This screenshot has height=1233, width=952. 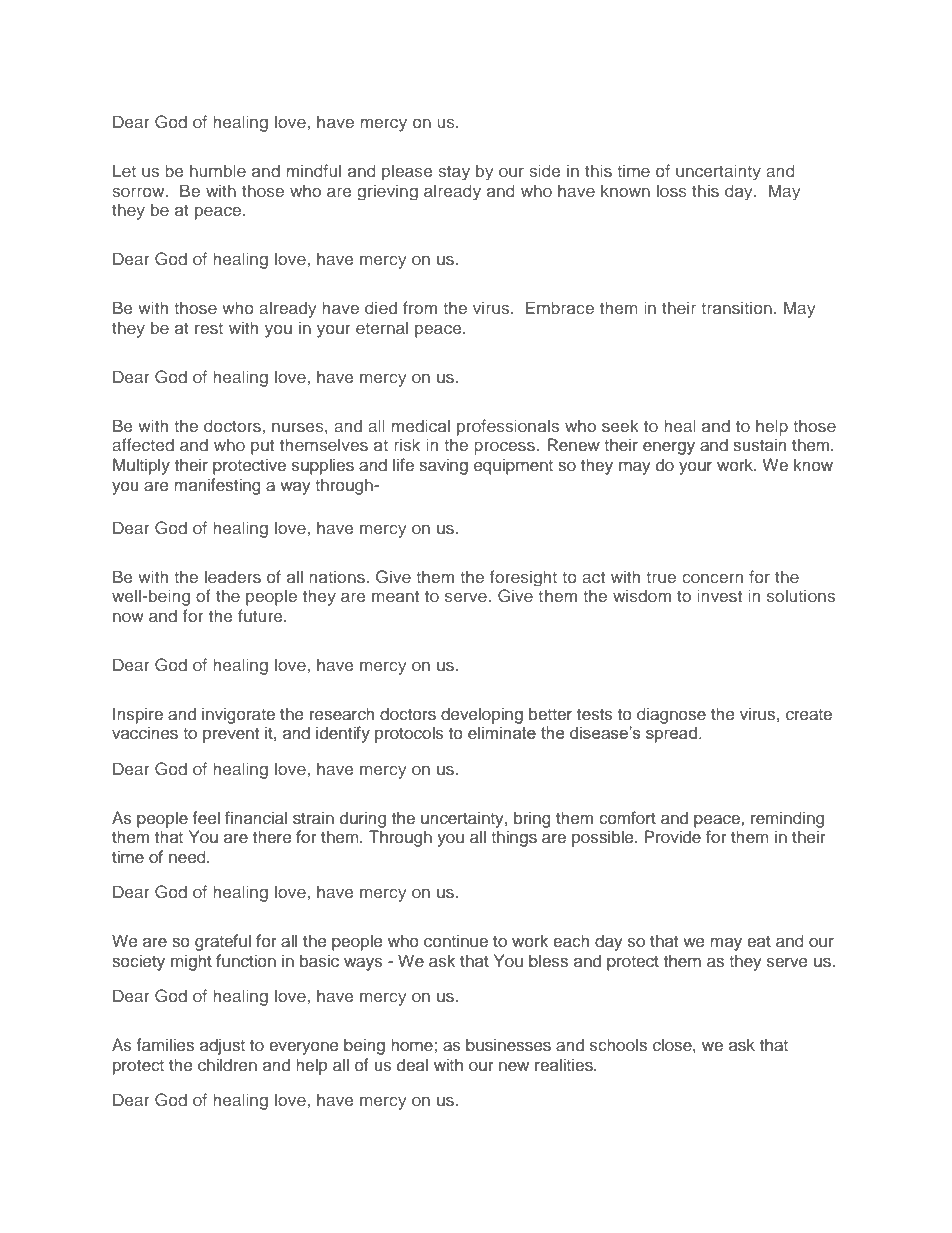 What do you see at coordinates (759, 445) in the screenshot?
I see `sustain` at bounding box center [759, 445].
